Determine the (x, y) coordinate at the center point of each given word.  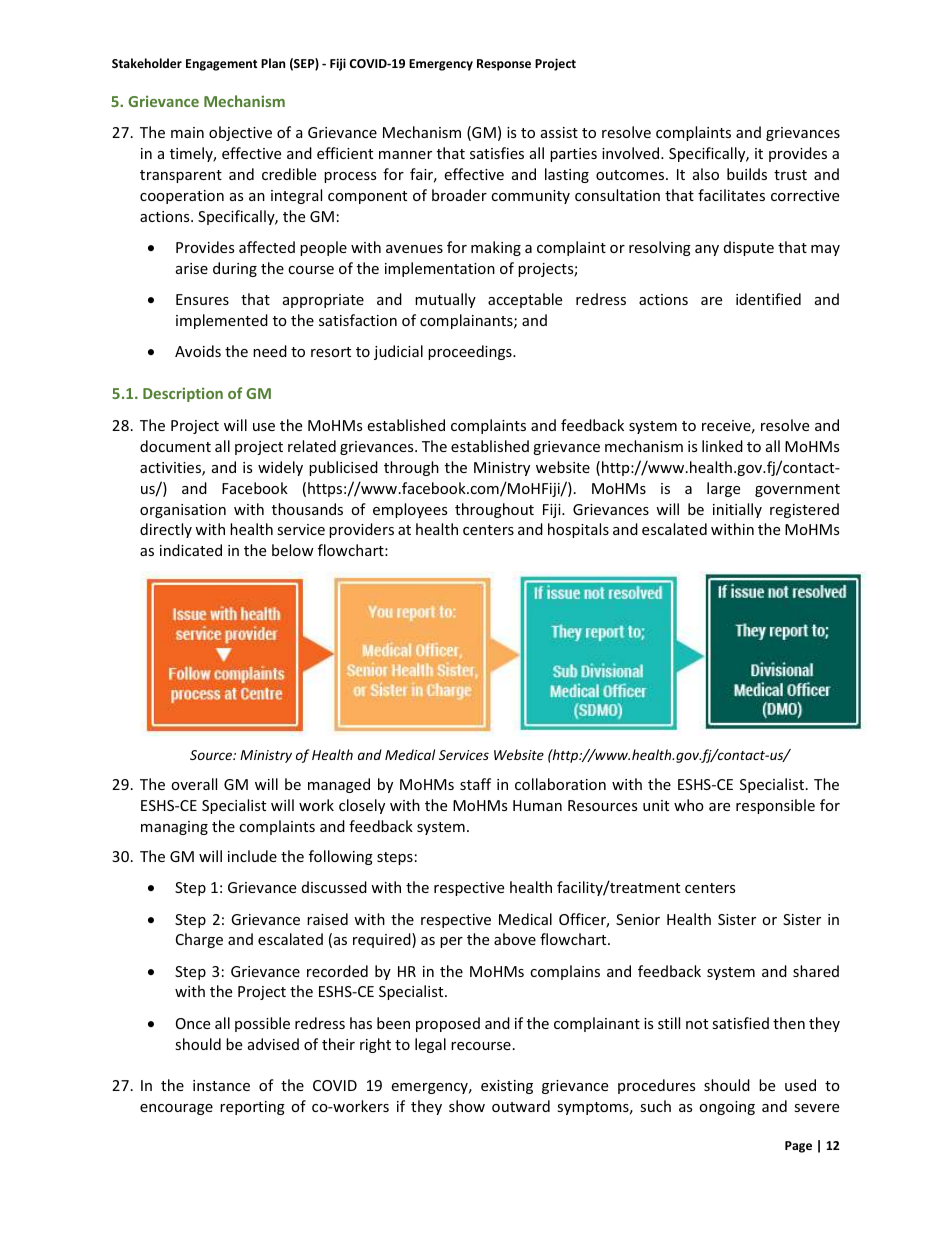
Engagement (221, 65)
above (515, 939)
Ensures (202, 299)
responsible (775, 806)
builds (747, 174)
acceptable (525, 300)
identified (768, 299)
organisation (183, 511)
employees (410, 510)
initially (737, 510)
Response (504, 65)
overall (194, 784)
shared (816, 971)
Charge (199, 940)
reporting (252, 1108)
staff (475, 784)
